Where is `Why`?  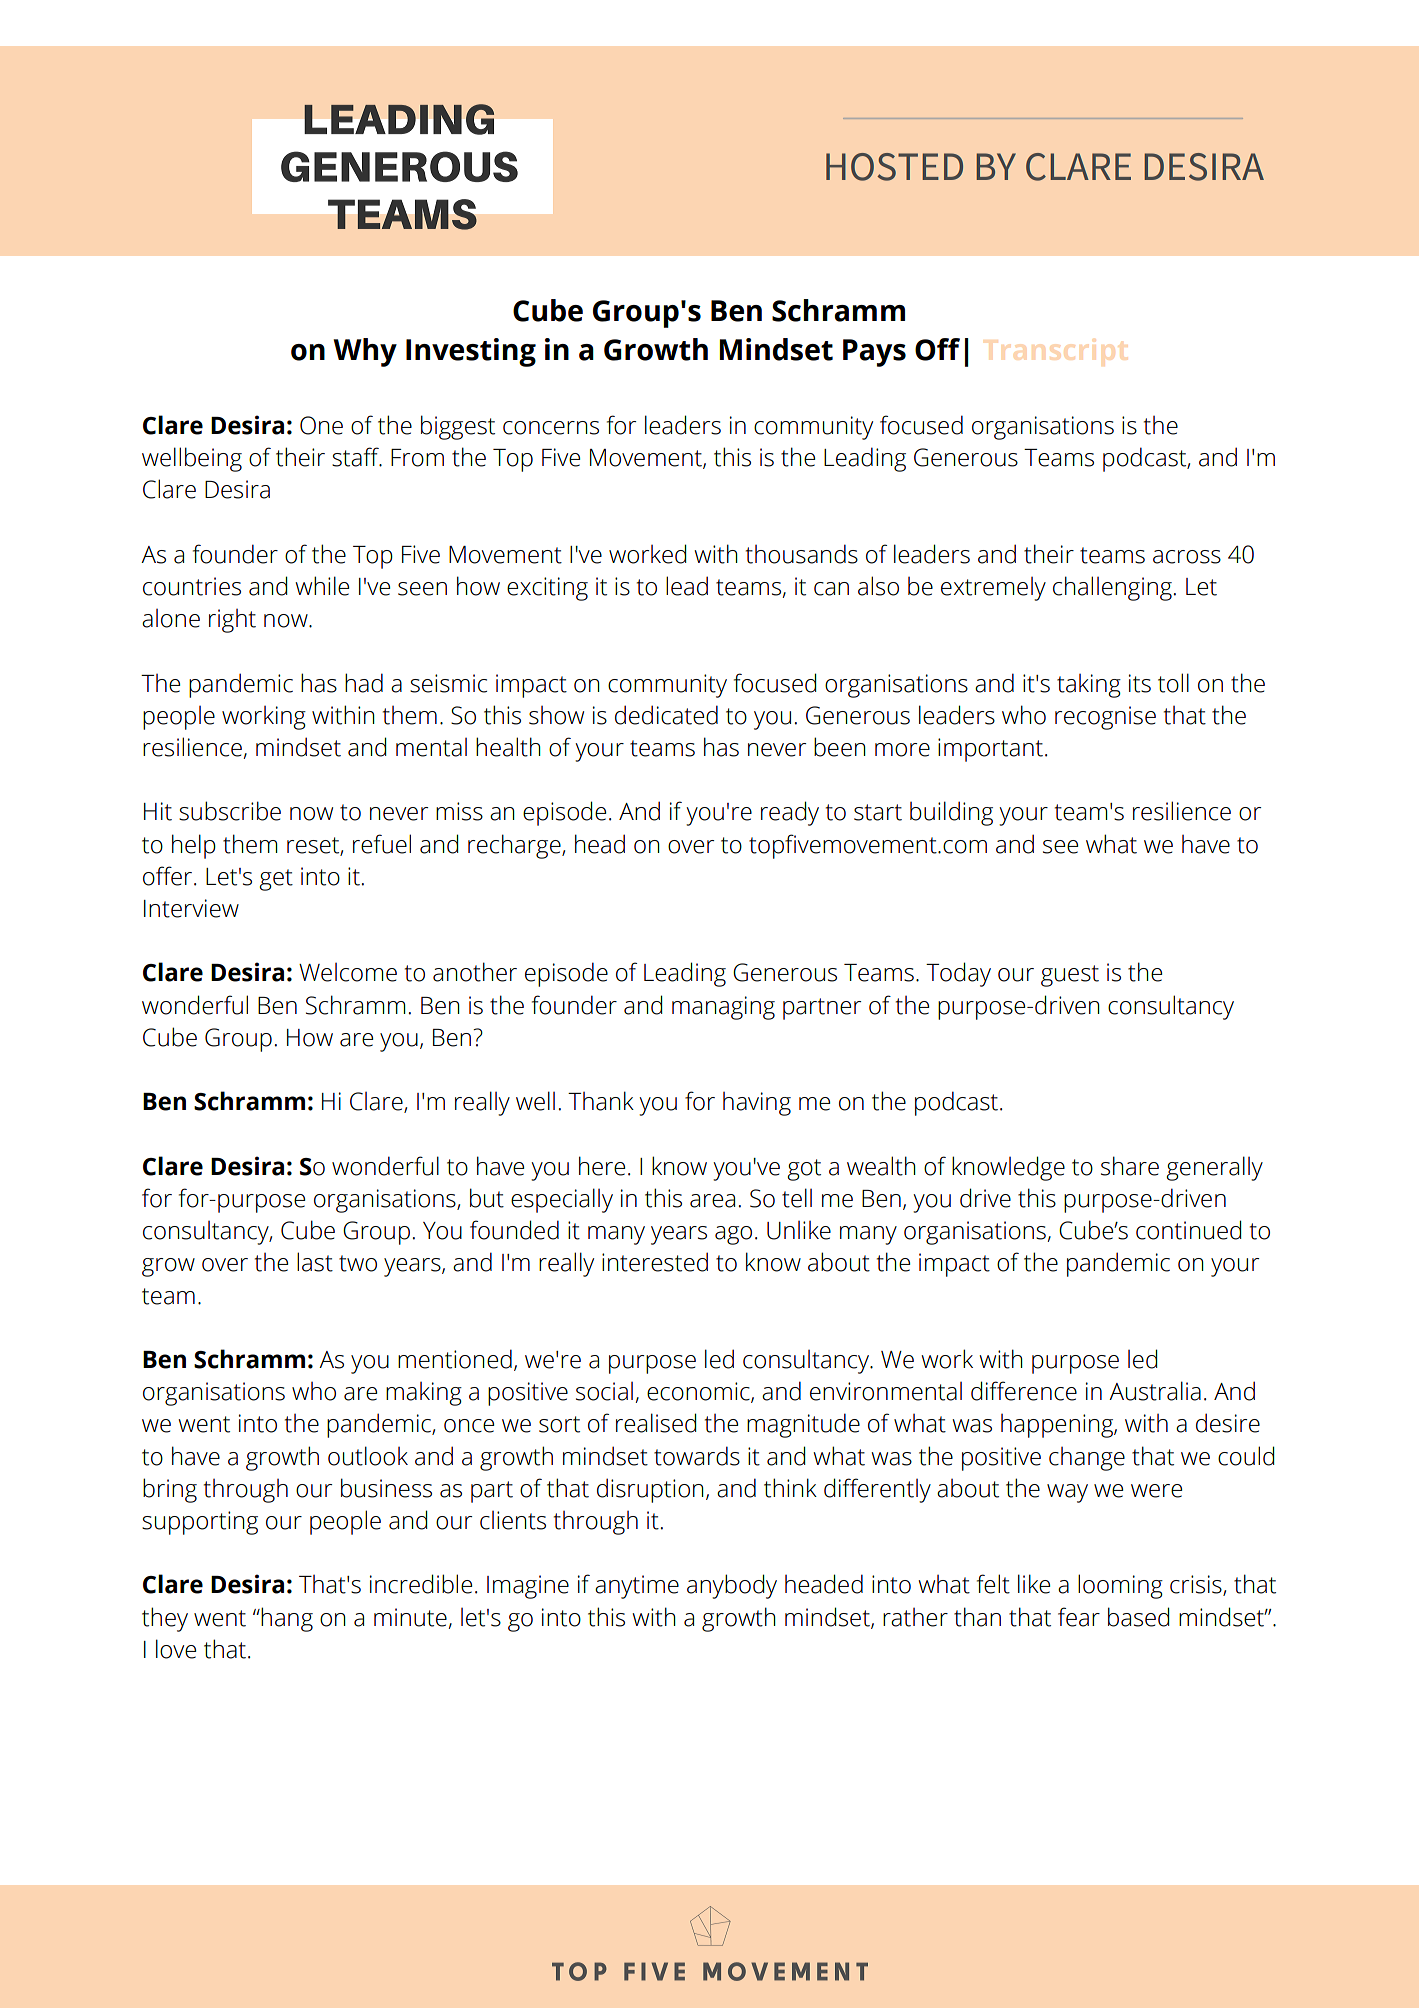
Why is located at coordinates (365, 352).
